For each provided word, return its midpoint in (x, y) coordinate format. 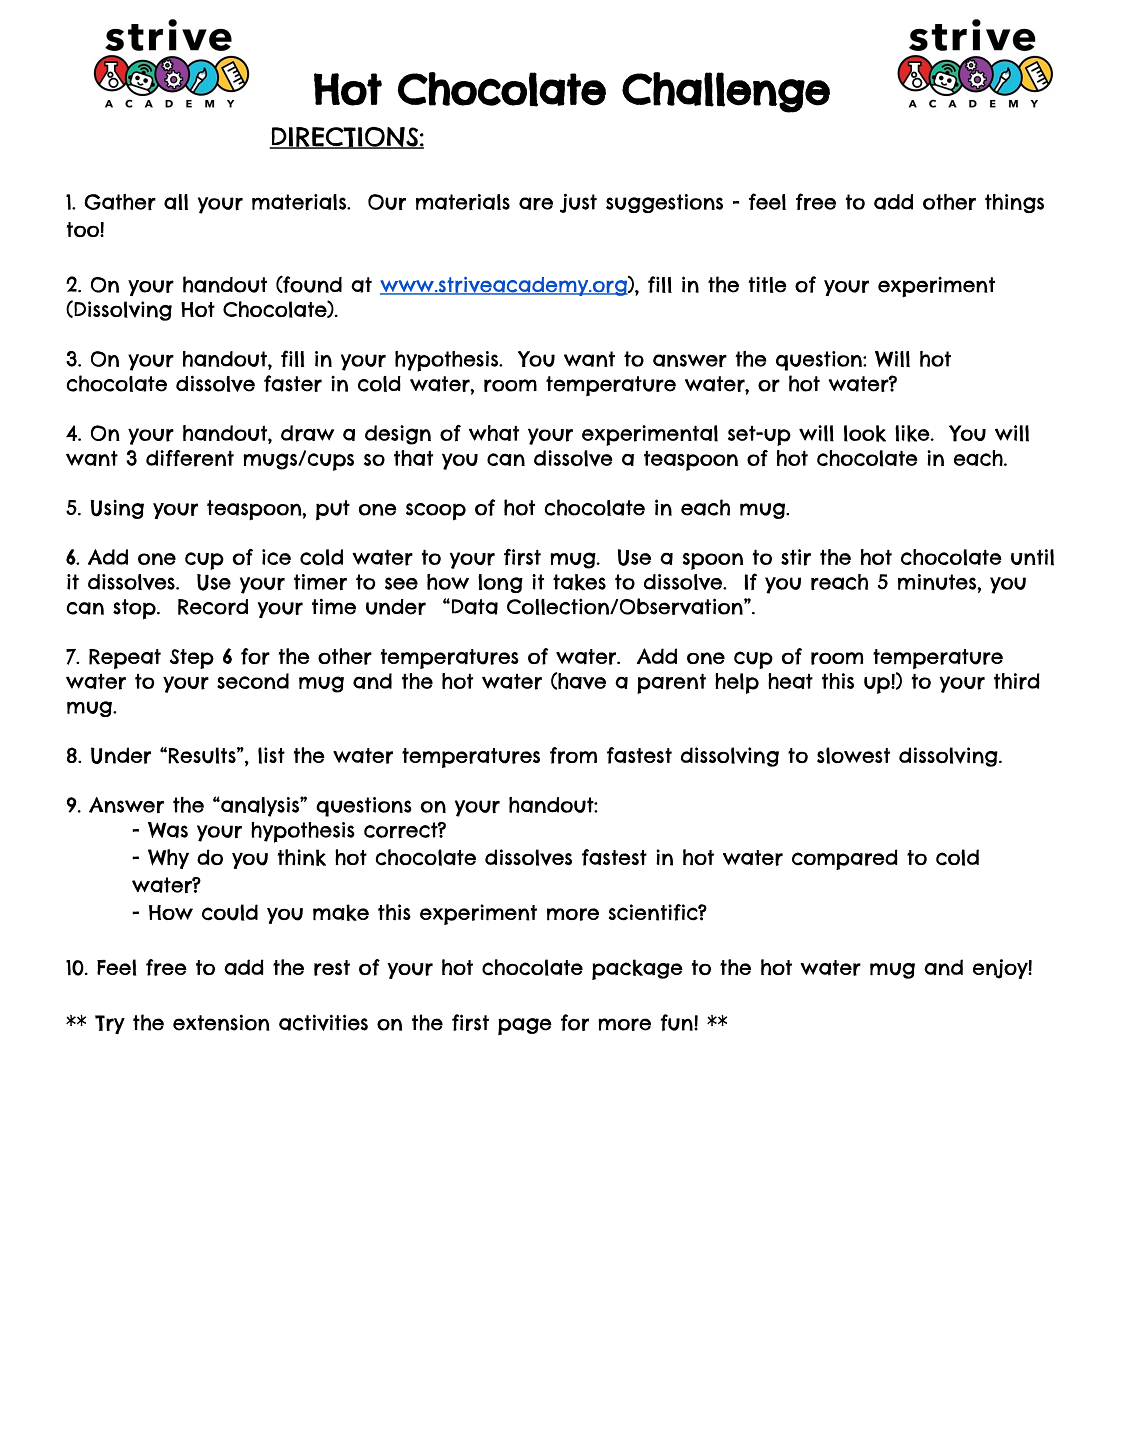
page (525, 1026)
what (494, 433)
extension (221, 1022)
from (573, 755)
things (1014, 203)
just (578, 203)
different (190, 458)
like (913, 433)
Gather (120, 202)
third (1017, 681)
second (253, 681)
